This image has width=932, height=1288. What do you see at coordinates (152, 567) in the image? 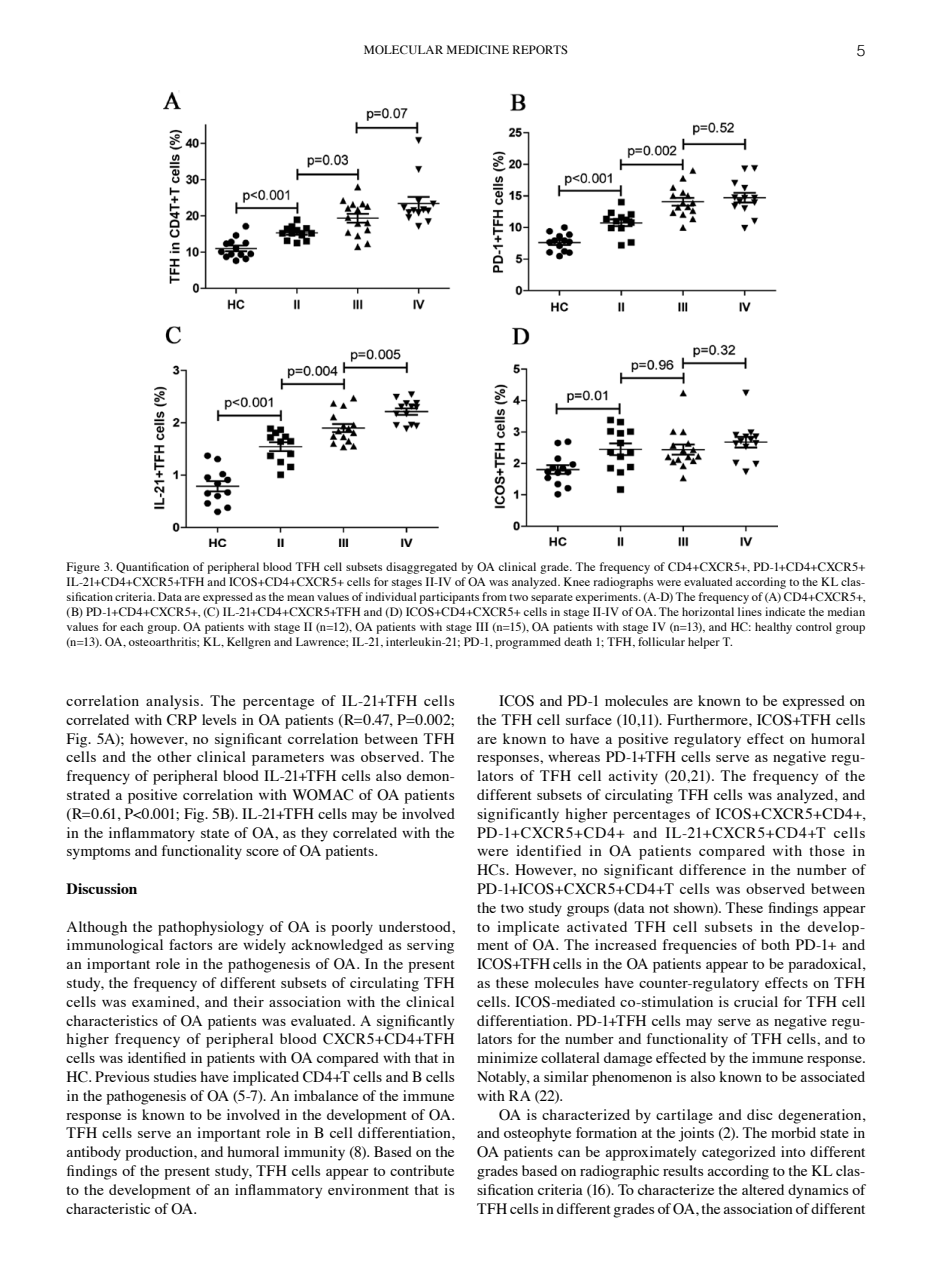
I see `Quantification` at bounding box center [152, 567].
